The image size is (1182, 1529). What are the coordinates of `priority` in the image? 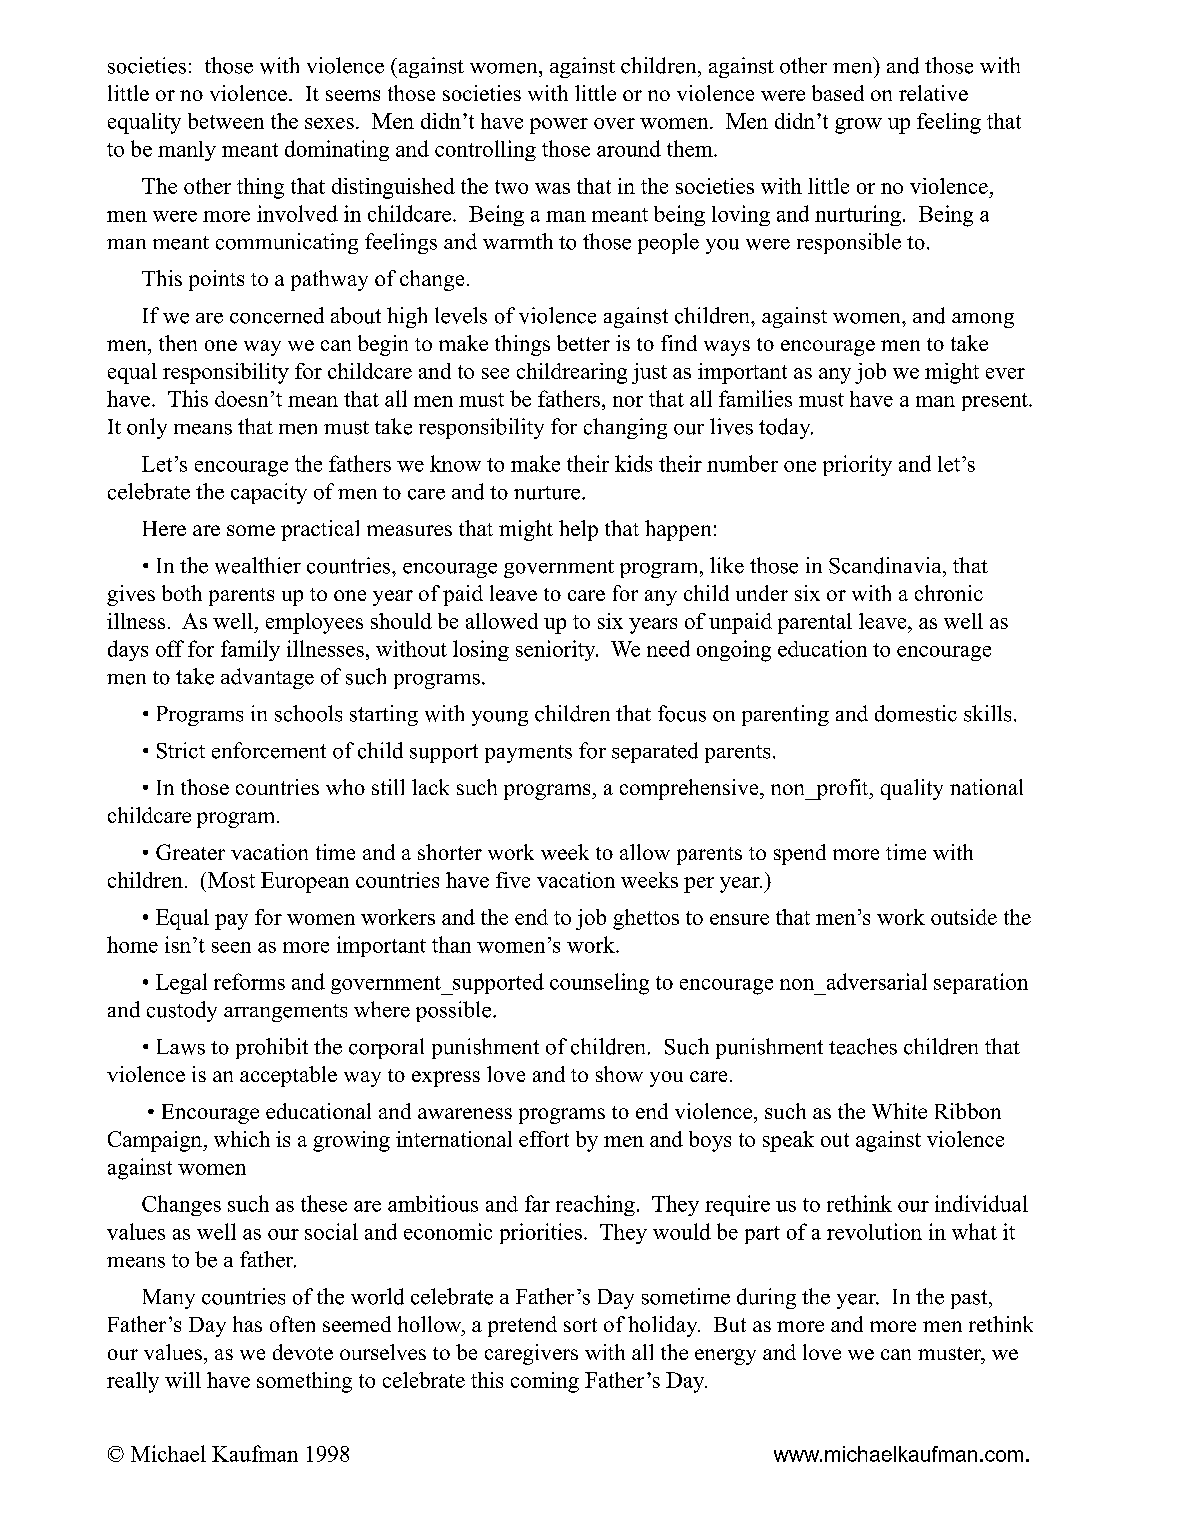 It's located at (857, 465).
